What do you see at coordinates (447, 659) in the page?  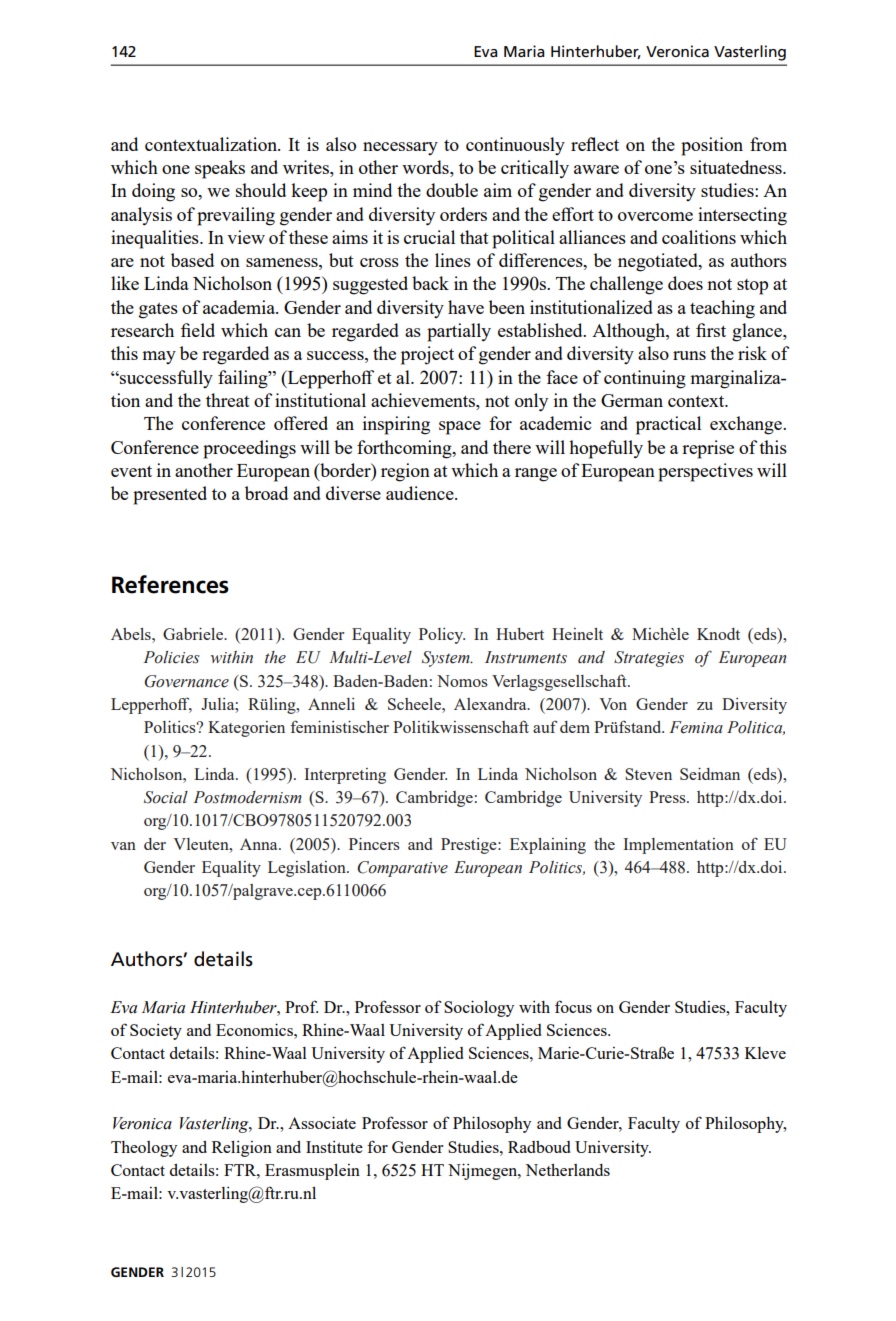 I see `System` at bounding box center [447, 659].
